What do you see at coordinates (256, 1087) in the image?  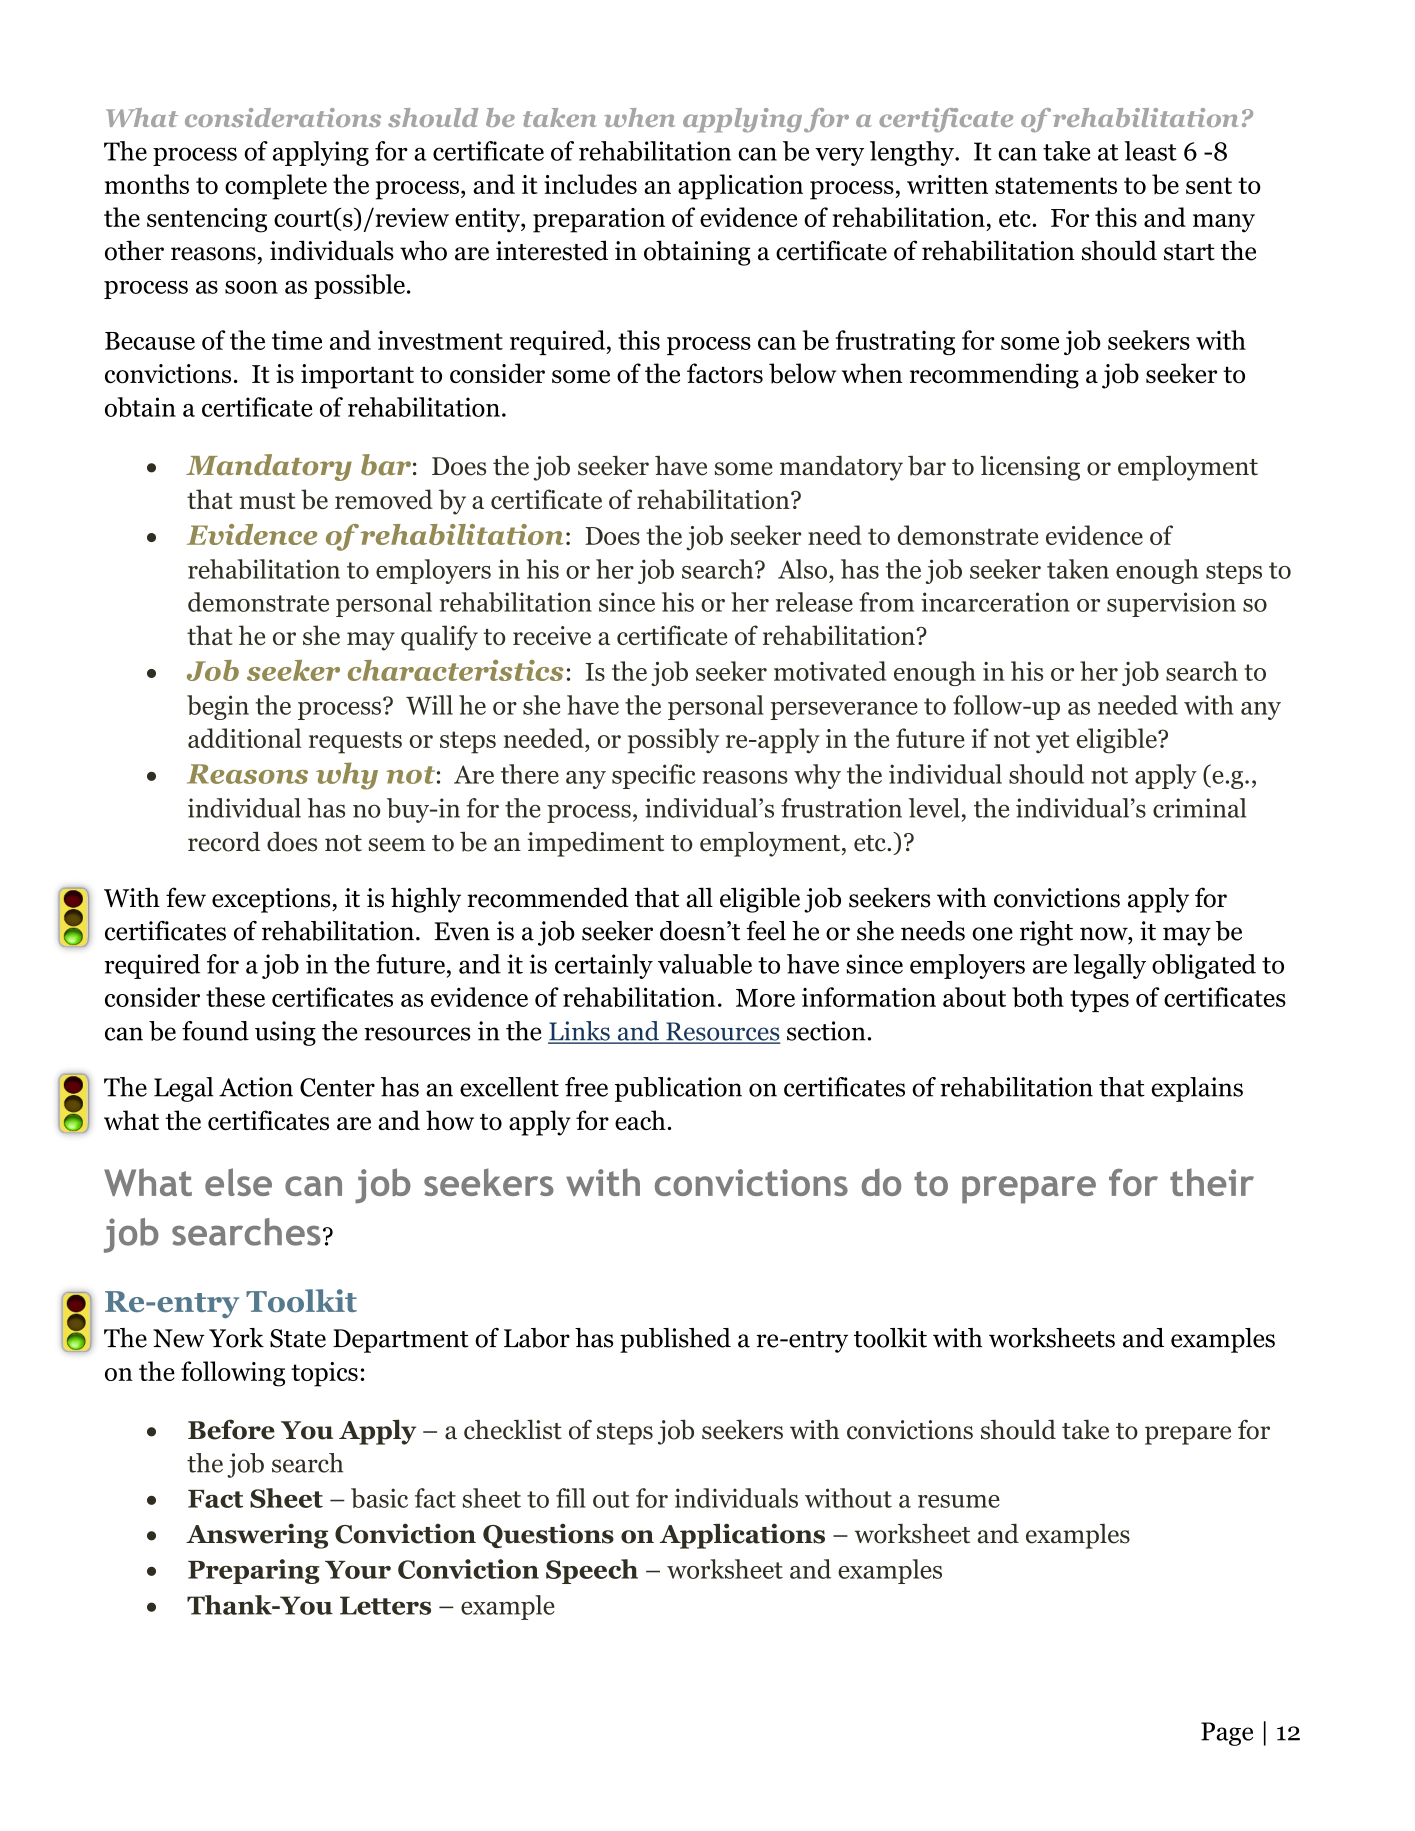 I see `Action` at bounding box center [256, 1087].
